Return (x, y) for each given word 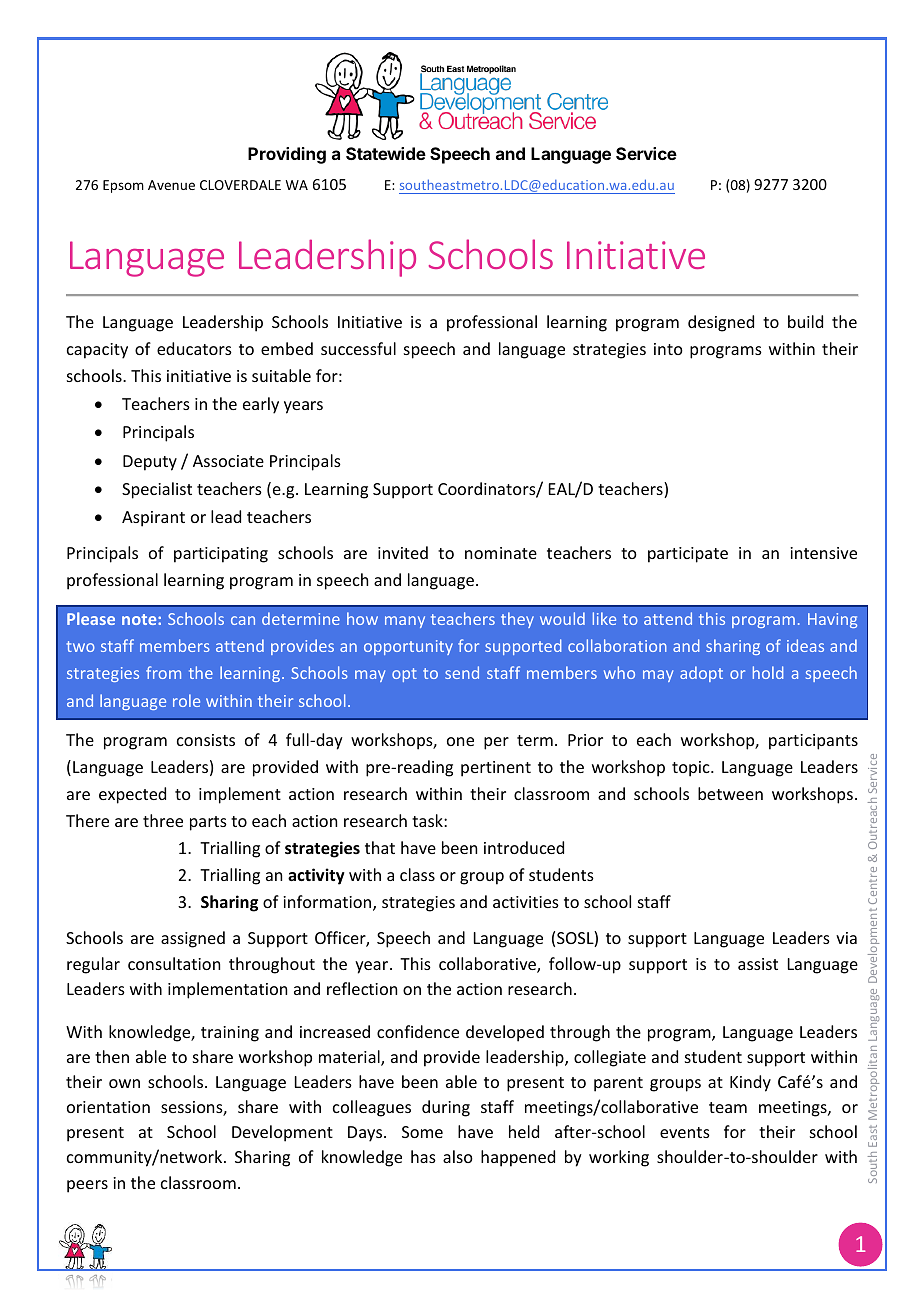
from (163, 672)
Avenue (171, 185)
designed (721, 323)
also (458, 1156)
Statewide (386, 153)
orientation (108, 1107)
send (462, 672)
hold (768, 672)
